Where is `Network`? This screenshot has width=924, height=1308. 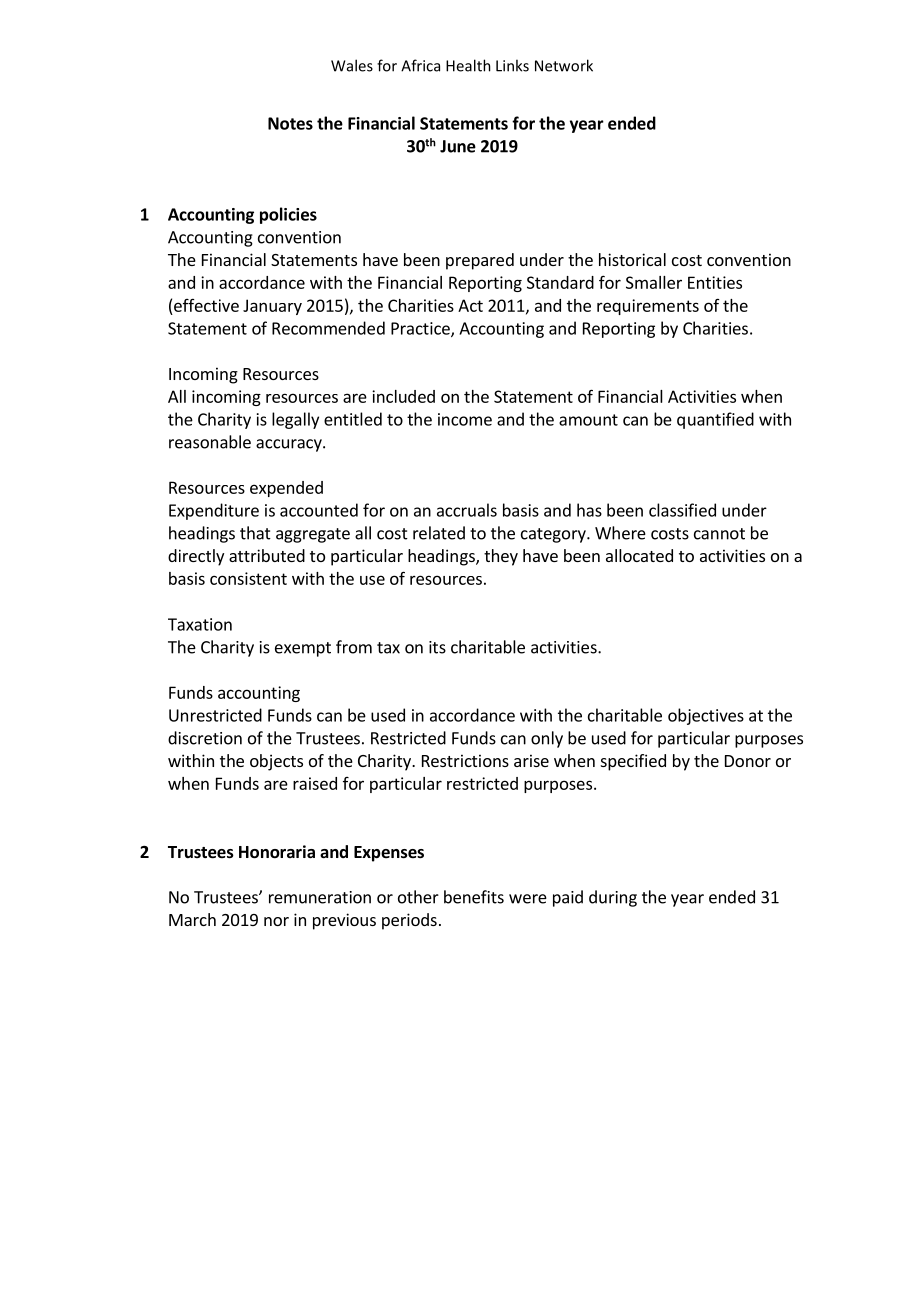 Network is located at coordinates (564, 65).
